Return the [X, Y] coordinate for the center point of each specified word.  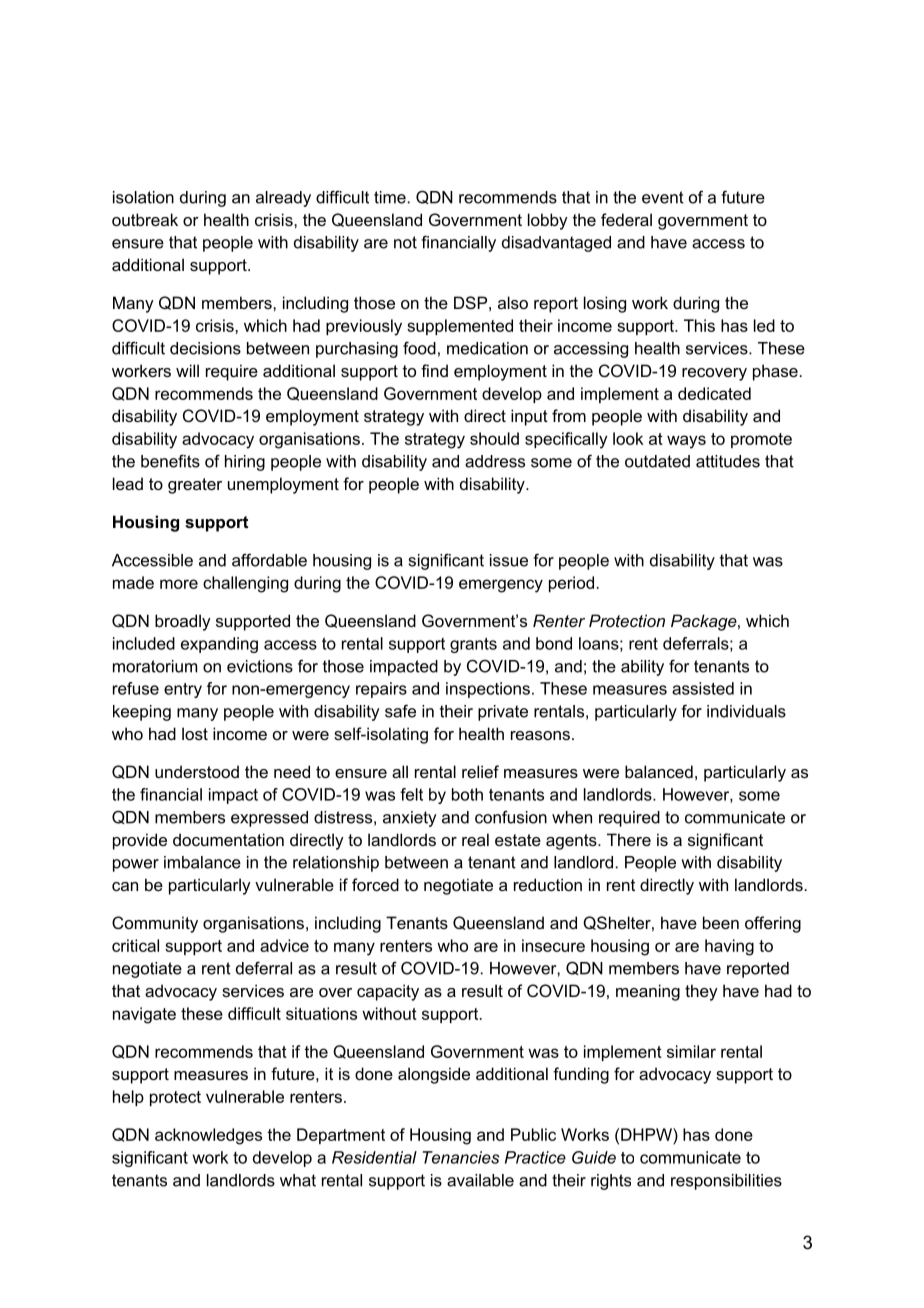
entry [183, 690]
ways [686, 442]
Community [155, 924]
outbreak [145, 219]
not [405, 242]
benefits [170, 461]
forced [375, 884]
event [663, 197]
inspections [488, 690]
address [495, 461]
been [721, 922]
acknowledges [208, 1136]
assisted [703, 688]
